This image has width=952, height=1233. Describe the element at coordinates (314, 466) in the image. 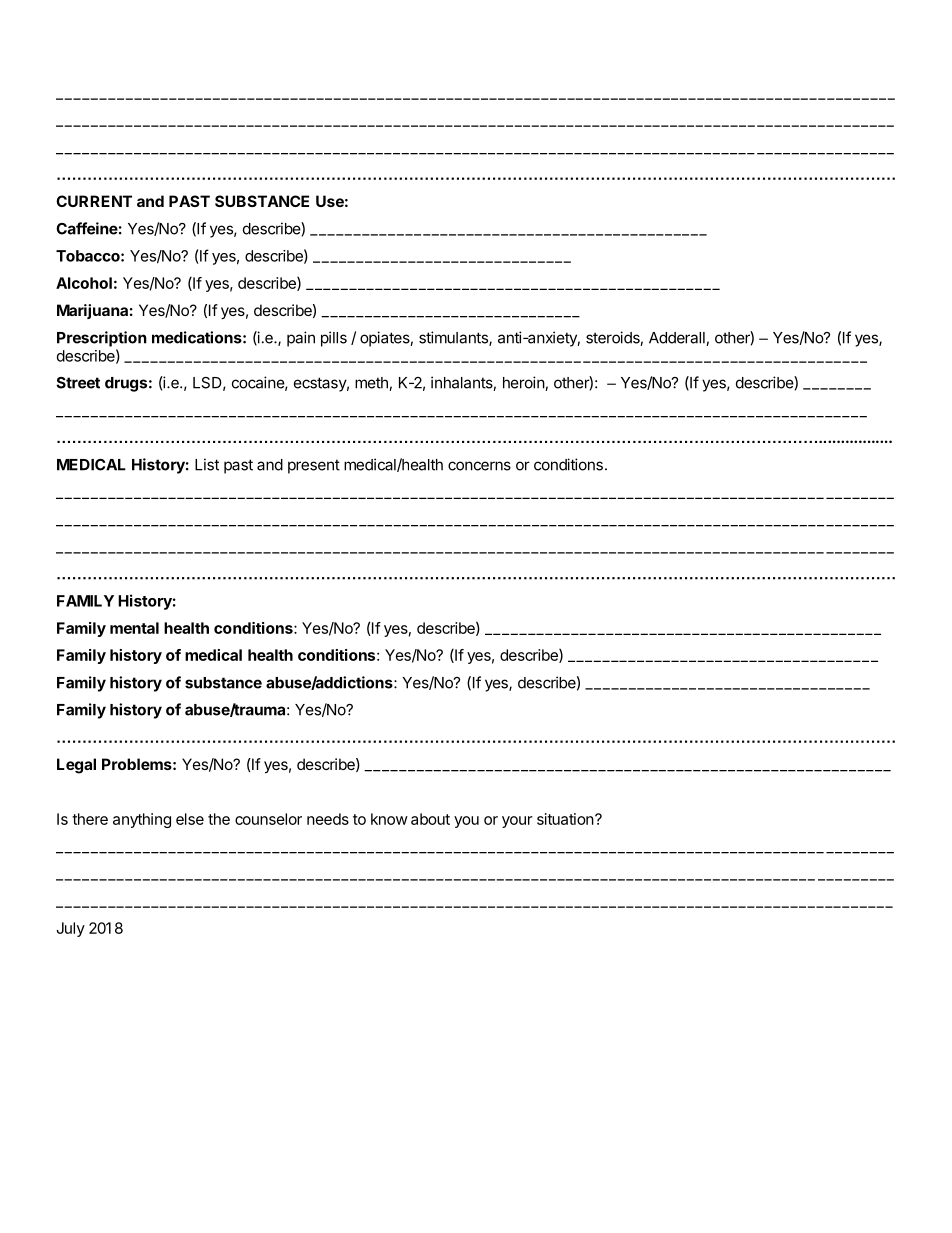

I see `present` at that location.
